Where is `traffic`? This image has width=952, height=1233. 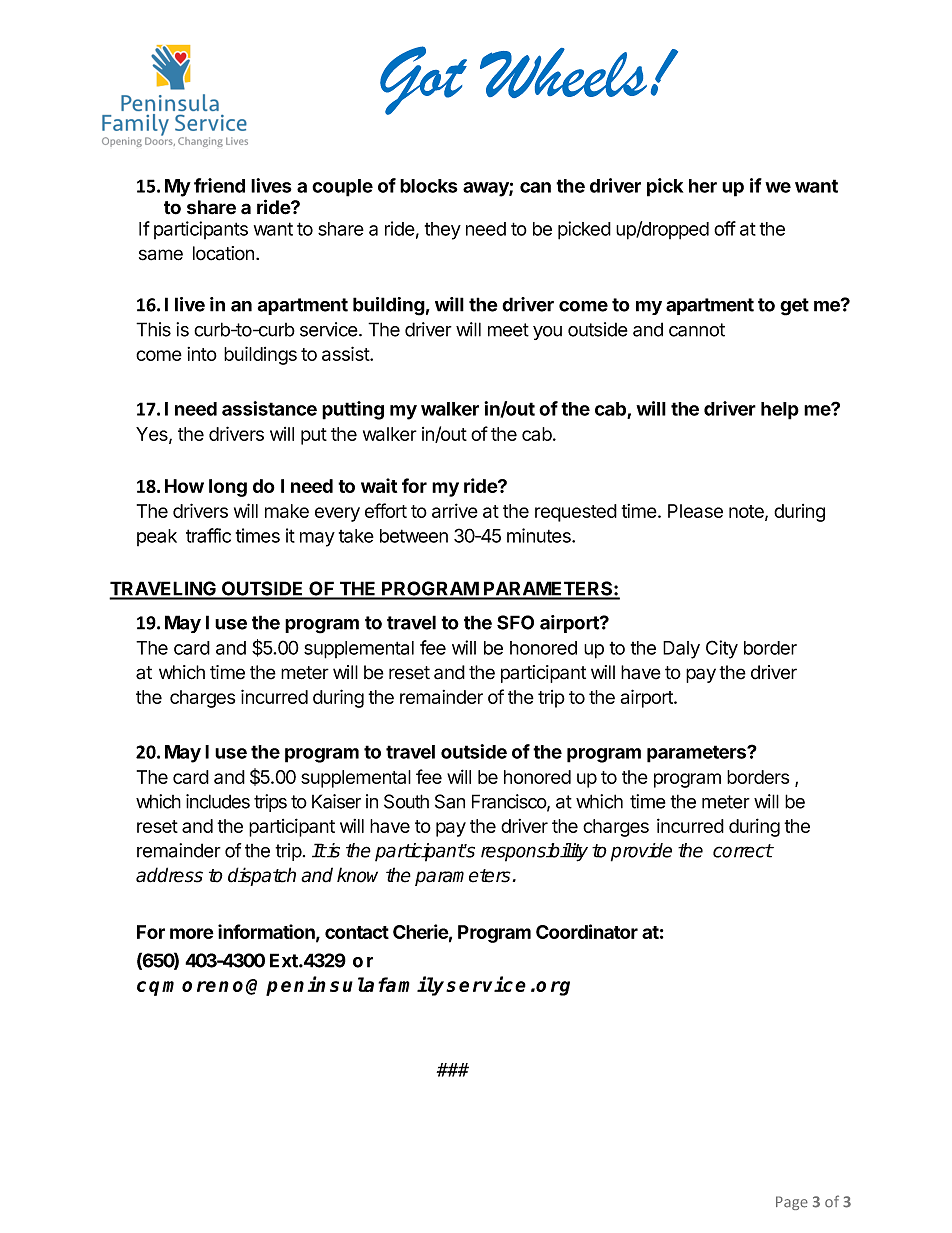 traffic is located at coordinates (208, 535).
